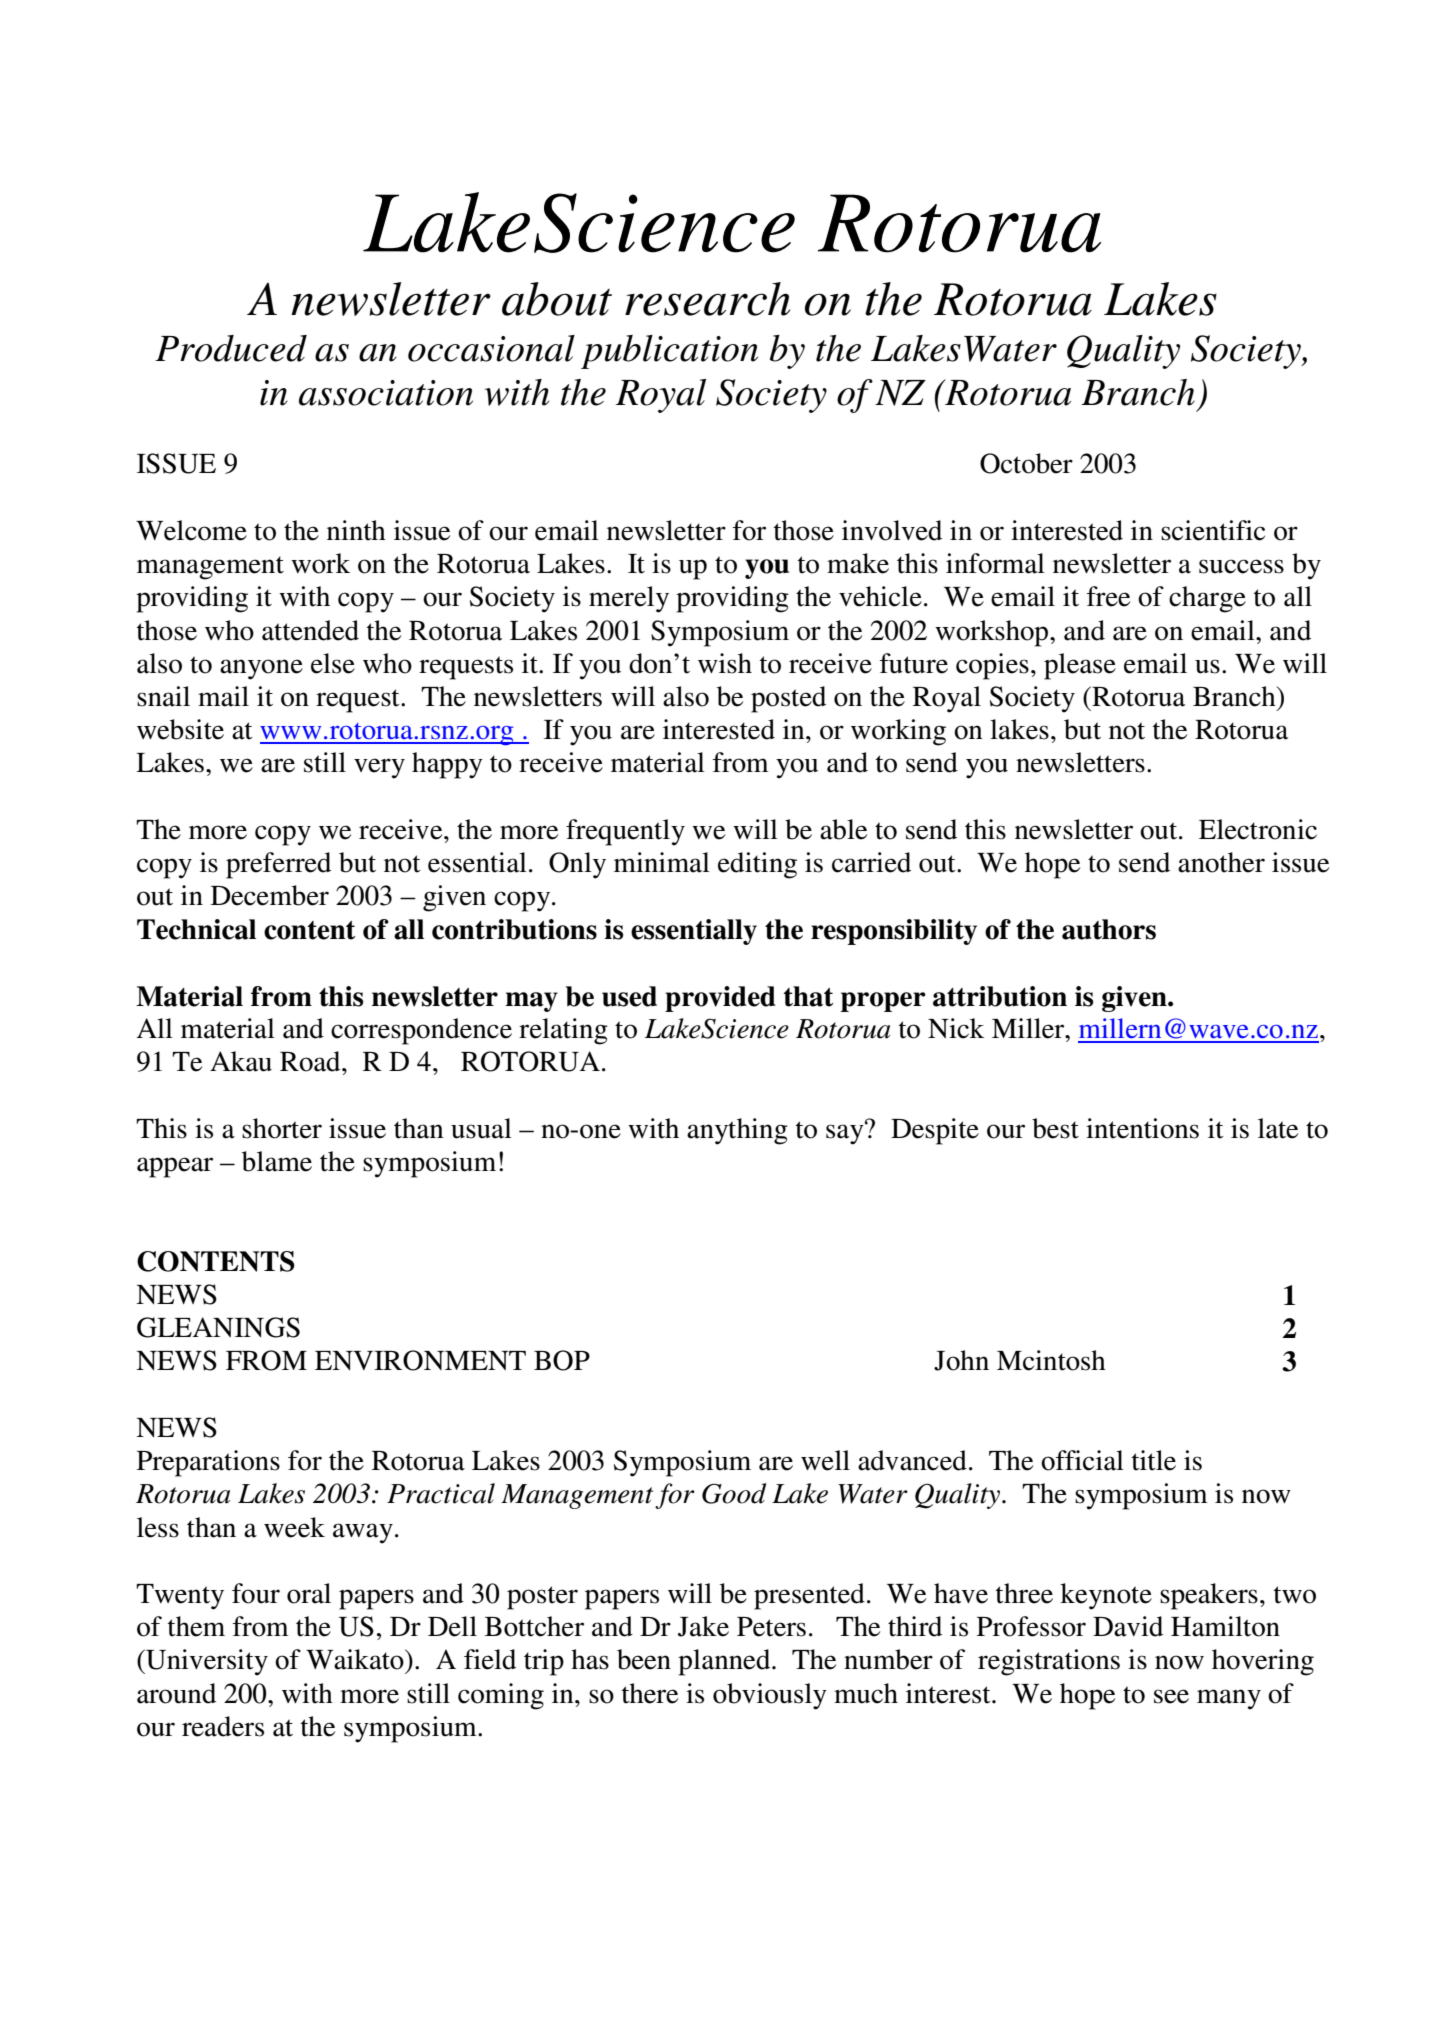 The height and width of the document is (2027, 1433). Describe the element at coordinates (231, 348) in the document. I see `Produced` at that location.
